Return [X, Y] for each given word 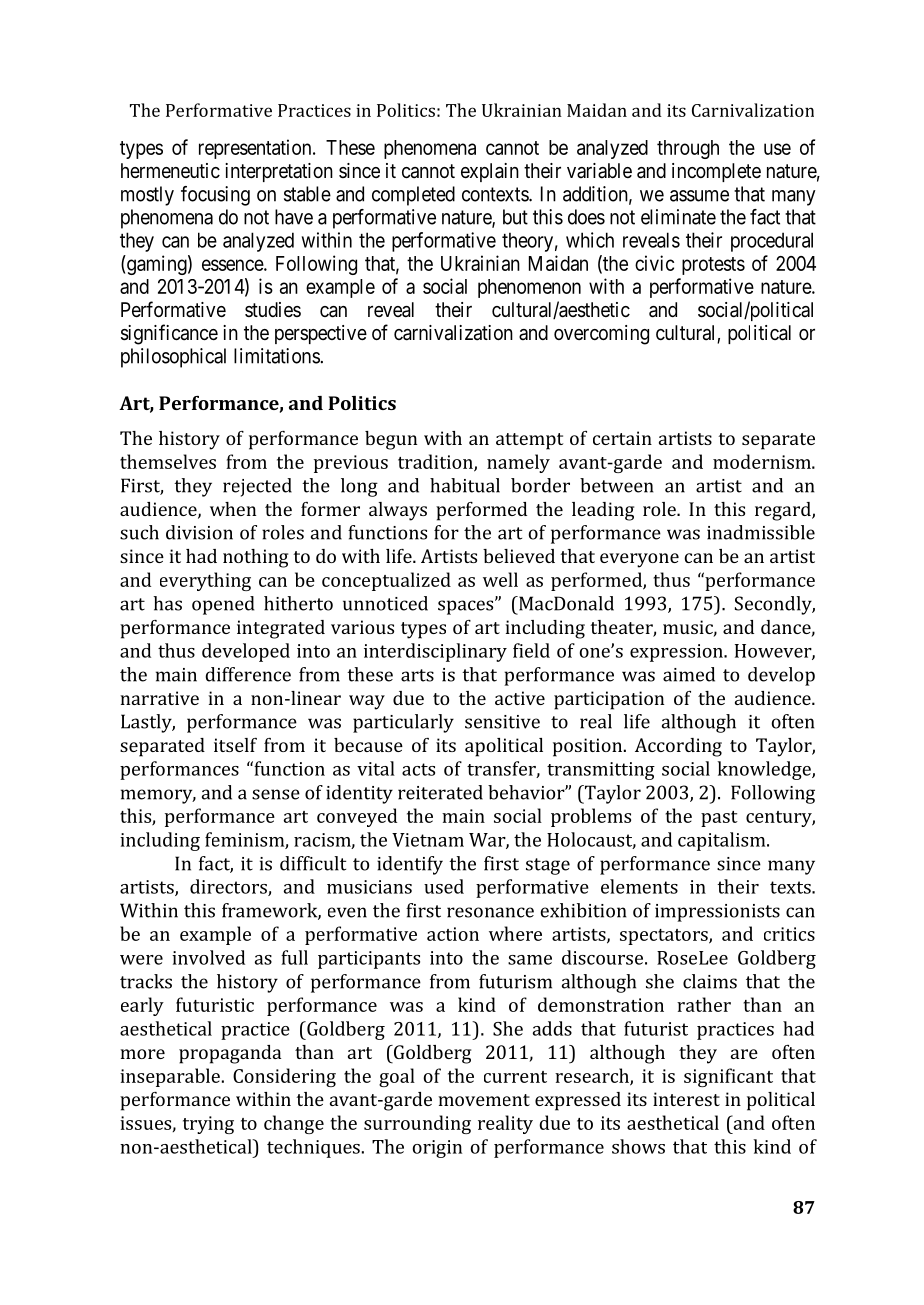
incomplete [716, 172]
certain [622, 438]
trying [208, 1125]
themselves [168, 461]
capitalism [723, 841]
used [444, 886]
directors [229, 887]
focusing [215, 196]
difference [248, 674]
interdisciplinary [435, 652]
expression [677, 653]
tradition [436, 462]
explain [490, 172]
